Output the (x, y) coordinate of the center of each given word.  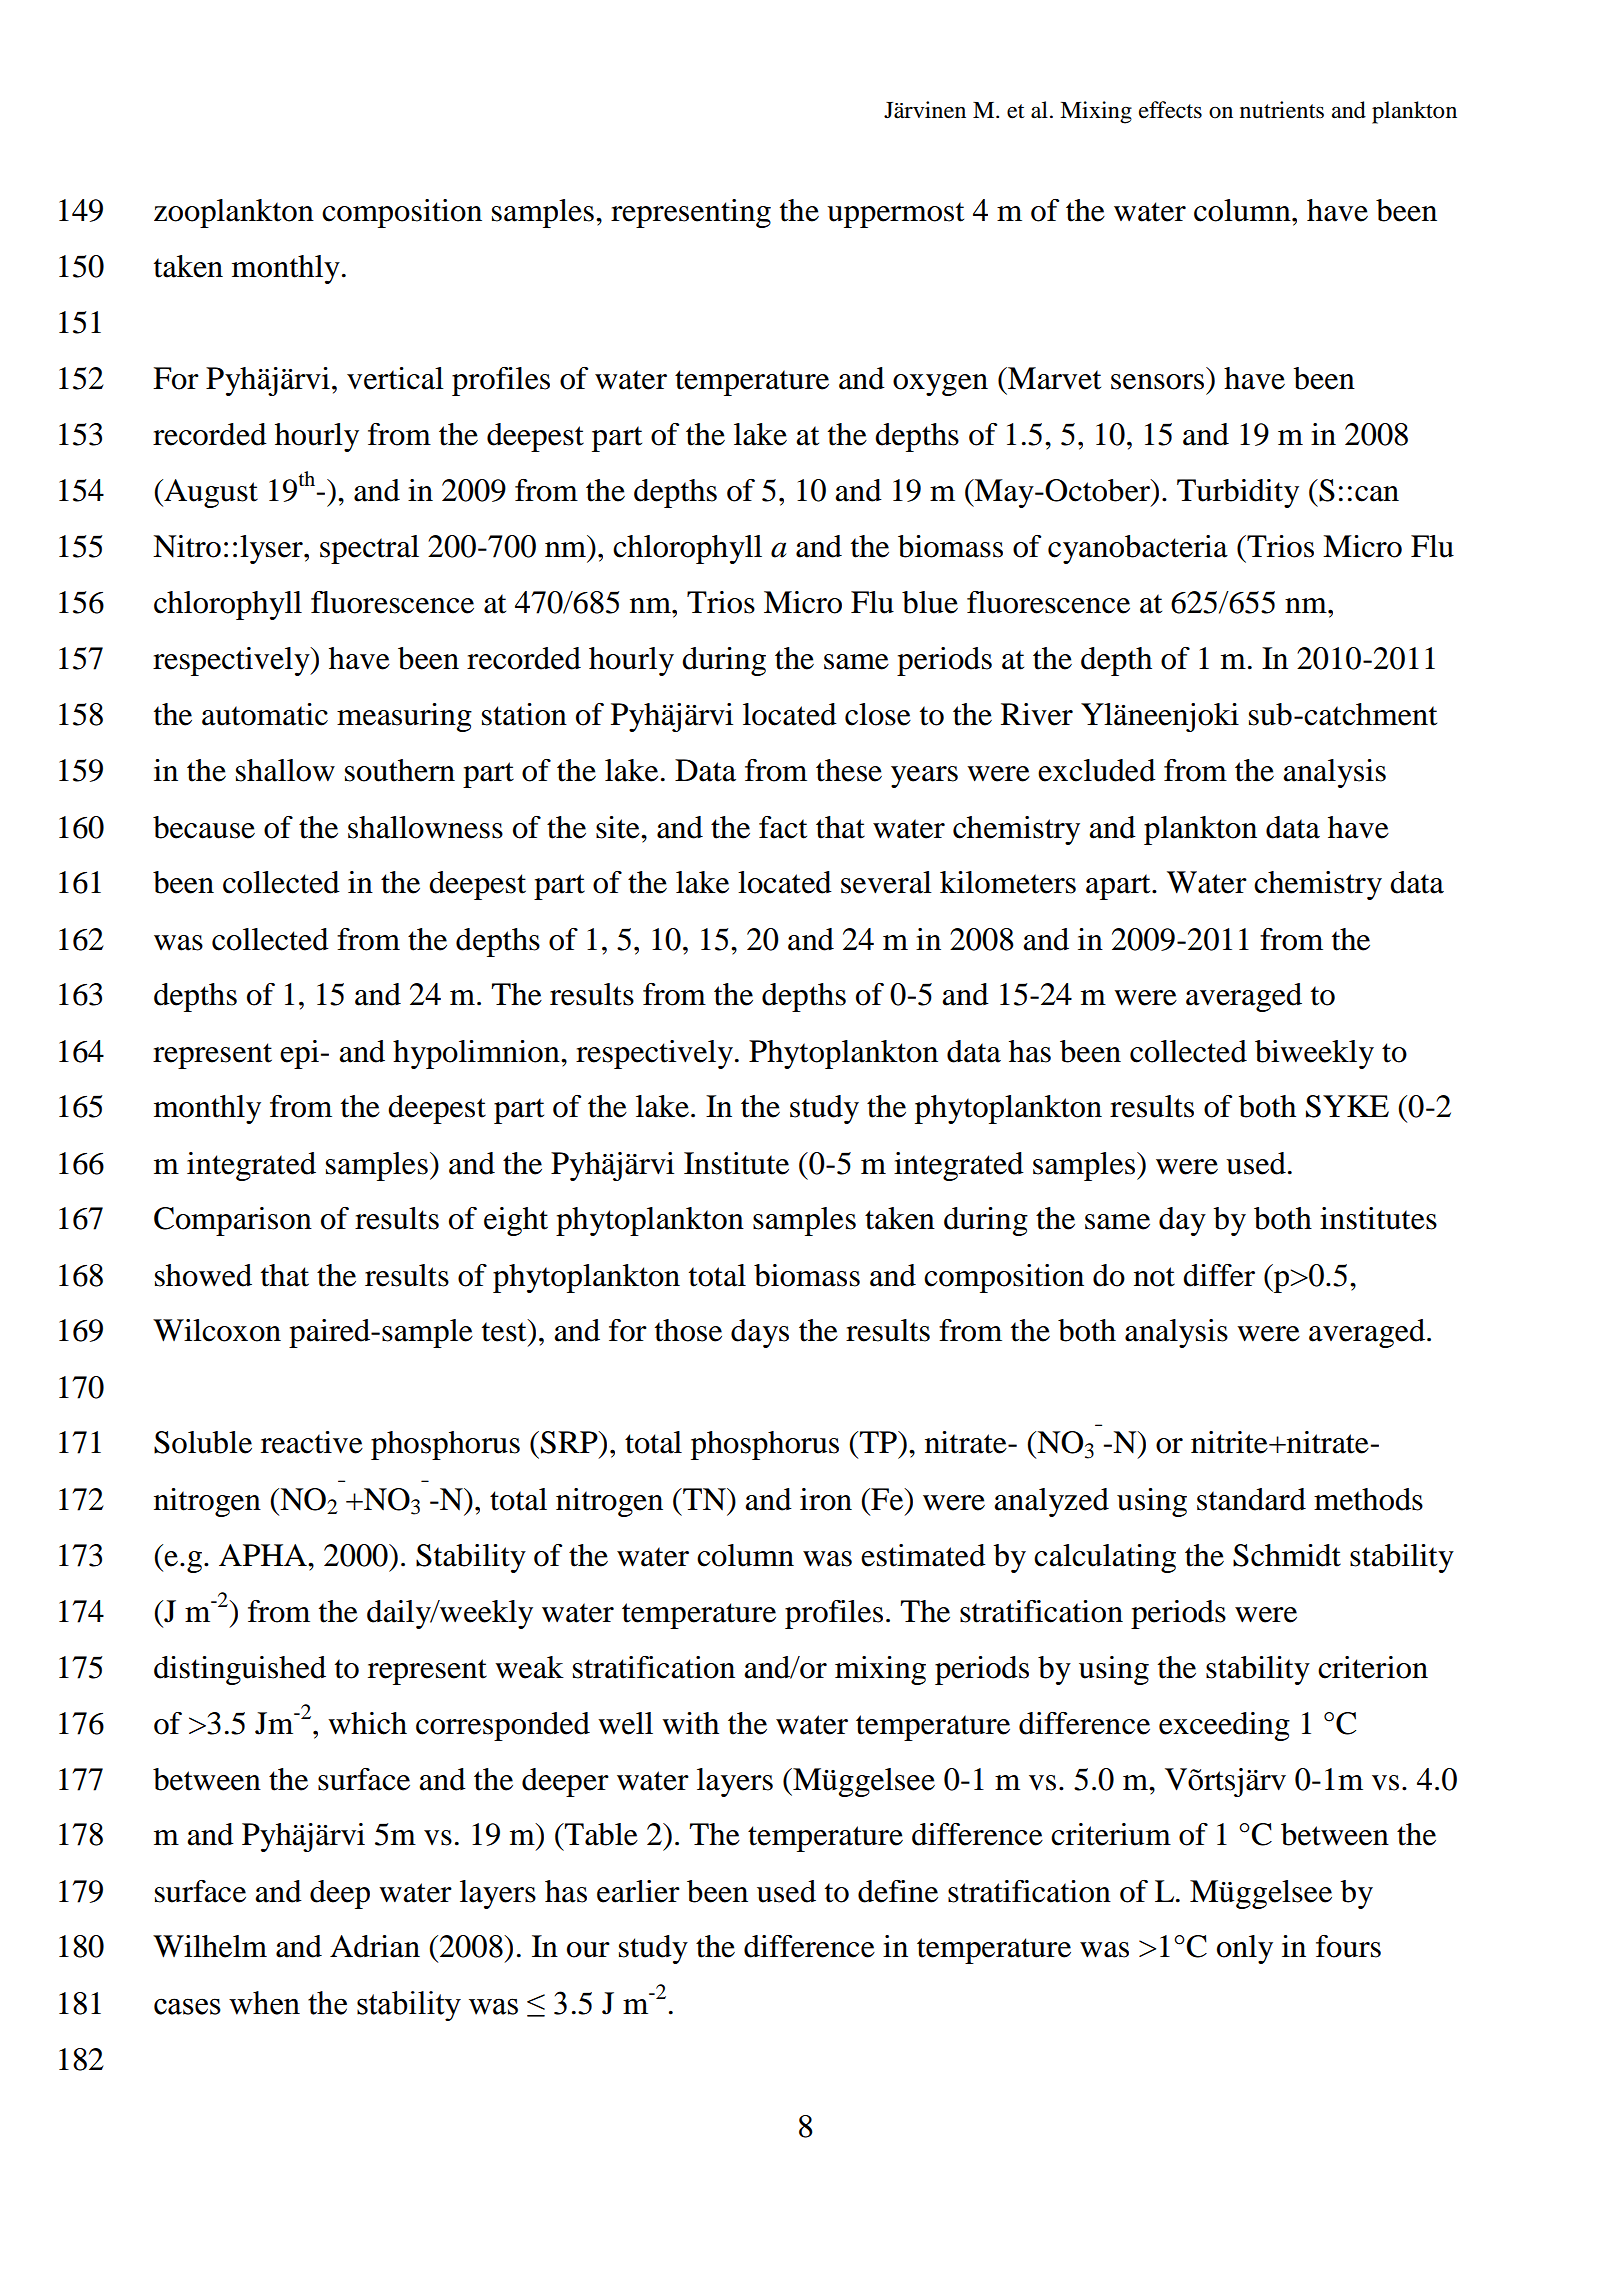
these (849, 770)
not (1154, 1277)
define (898, 1891)
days (760, 1333)
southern (400, 770)
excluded (1097, 770)
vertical (395, 378)
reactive (312, 1442)
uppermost (895, 215)
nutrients (1282, 110)
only (1245, 1949)
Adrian (375, 1946)
